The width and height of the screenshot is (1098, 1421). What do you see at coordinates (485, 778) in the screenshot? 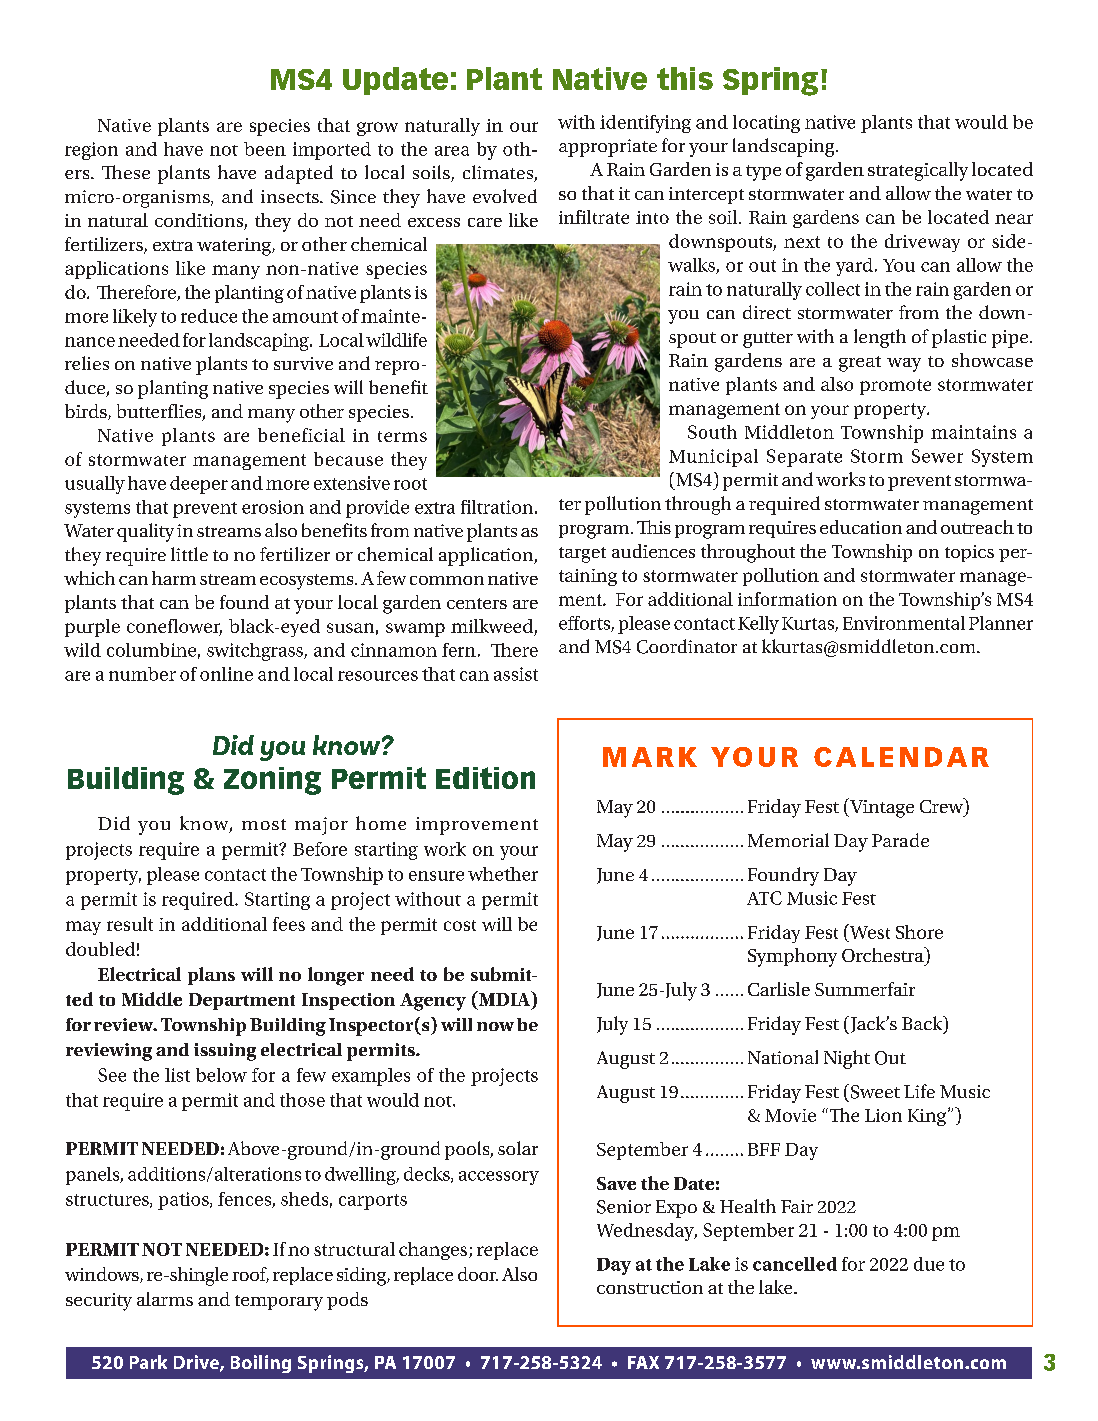
I see `Edition` at bounding box center [485, 778].
